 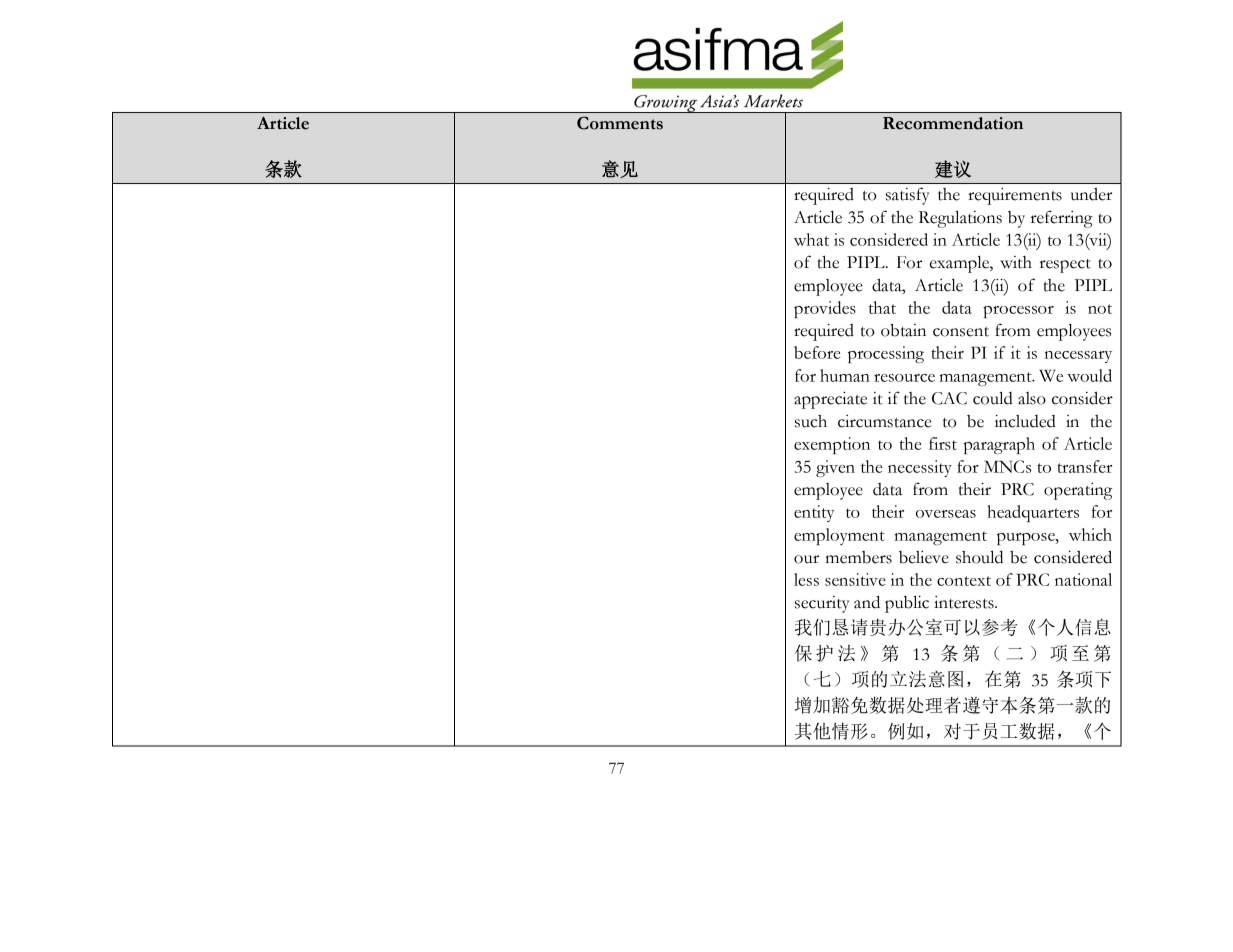 I want to click on that, so click(x=882, y=307).
